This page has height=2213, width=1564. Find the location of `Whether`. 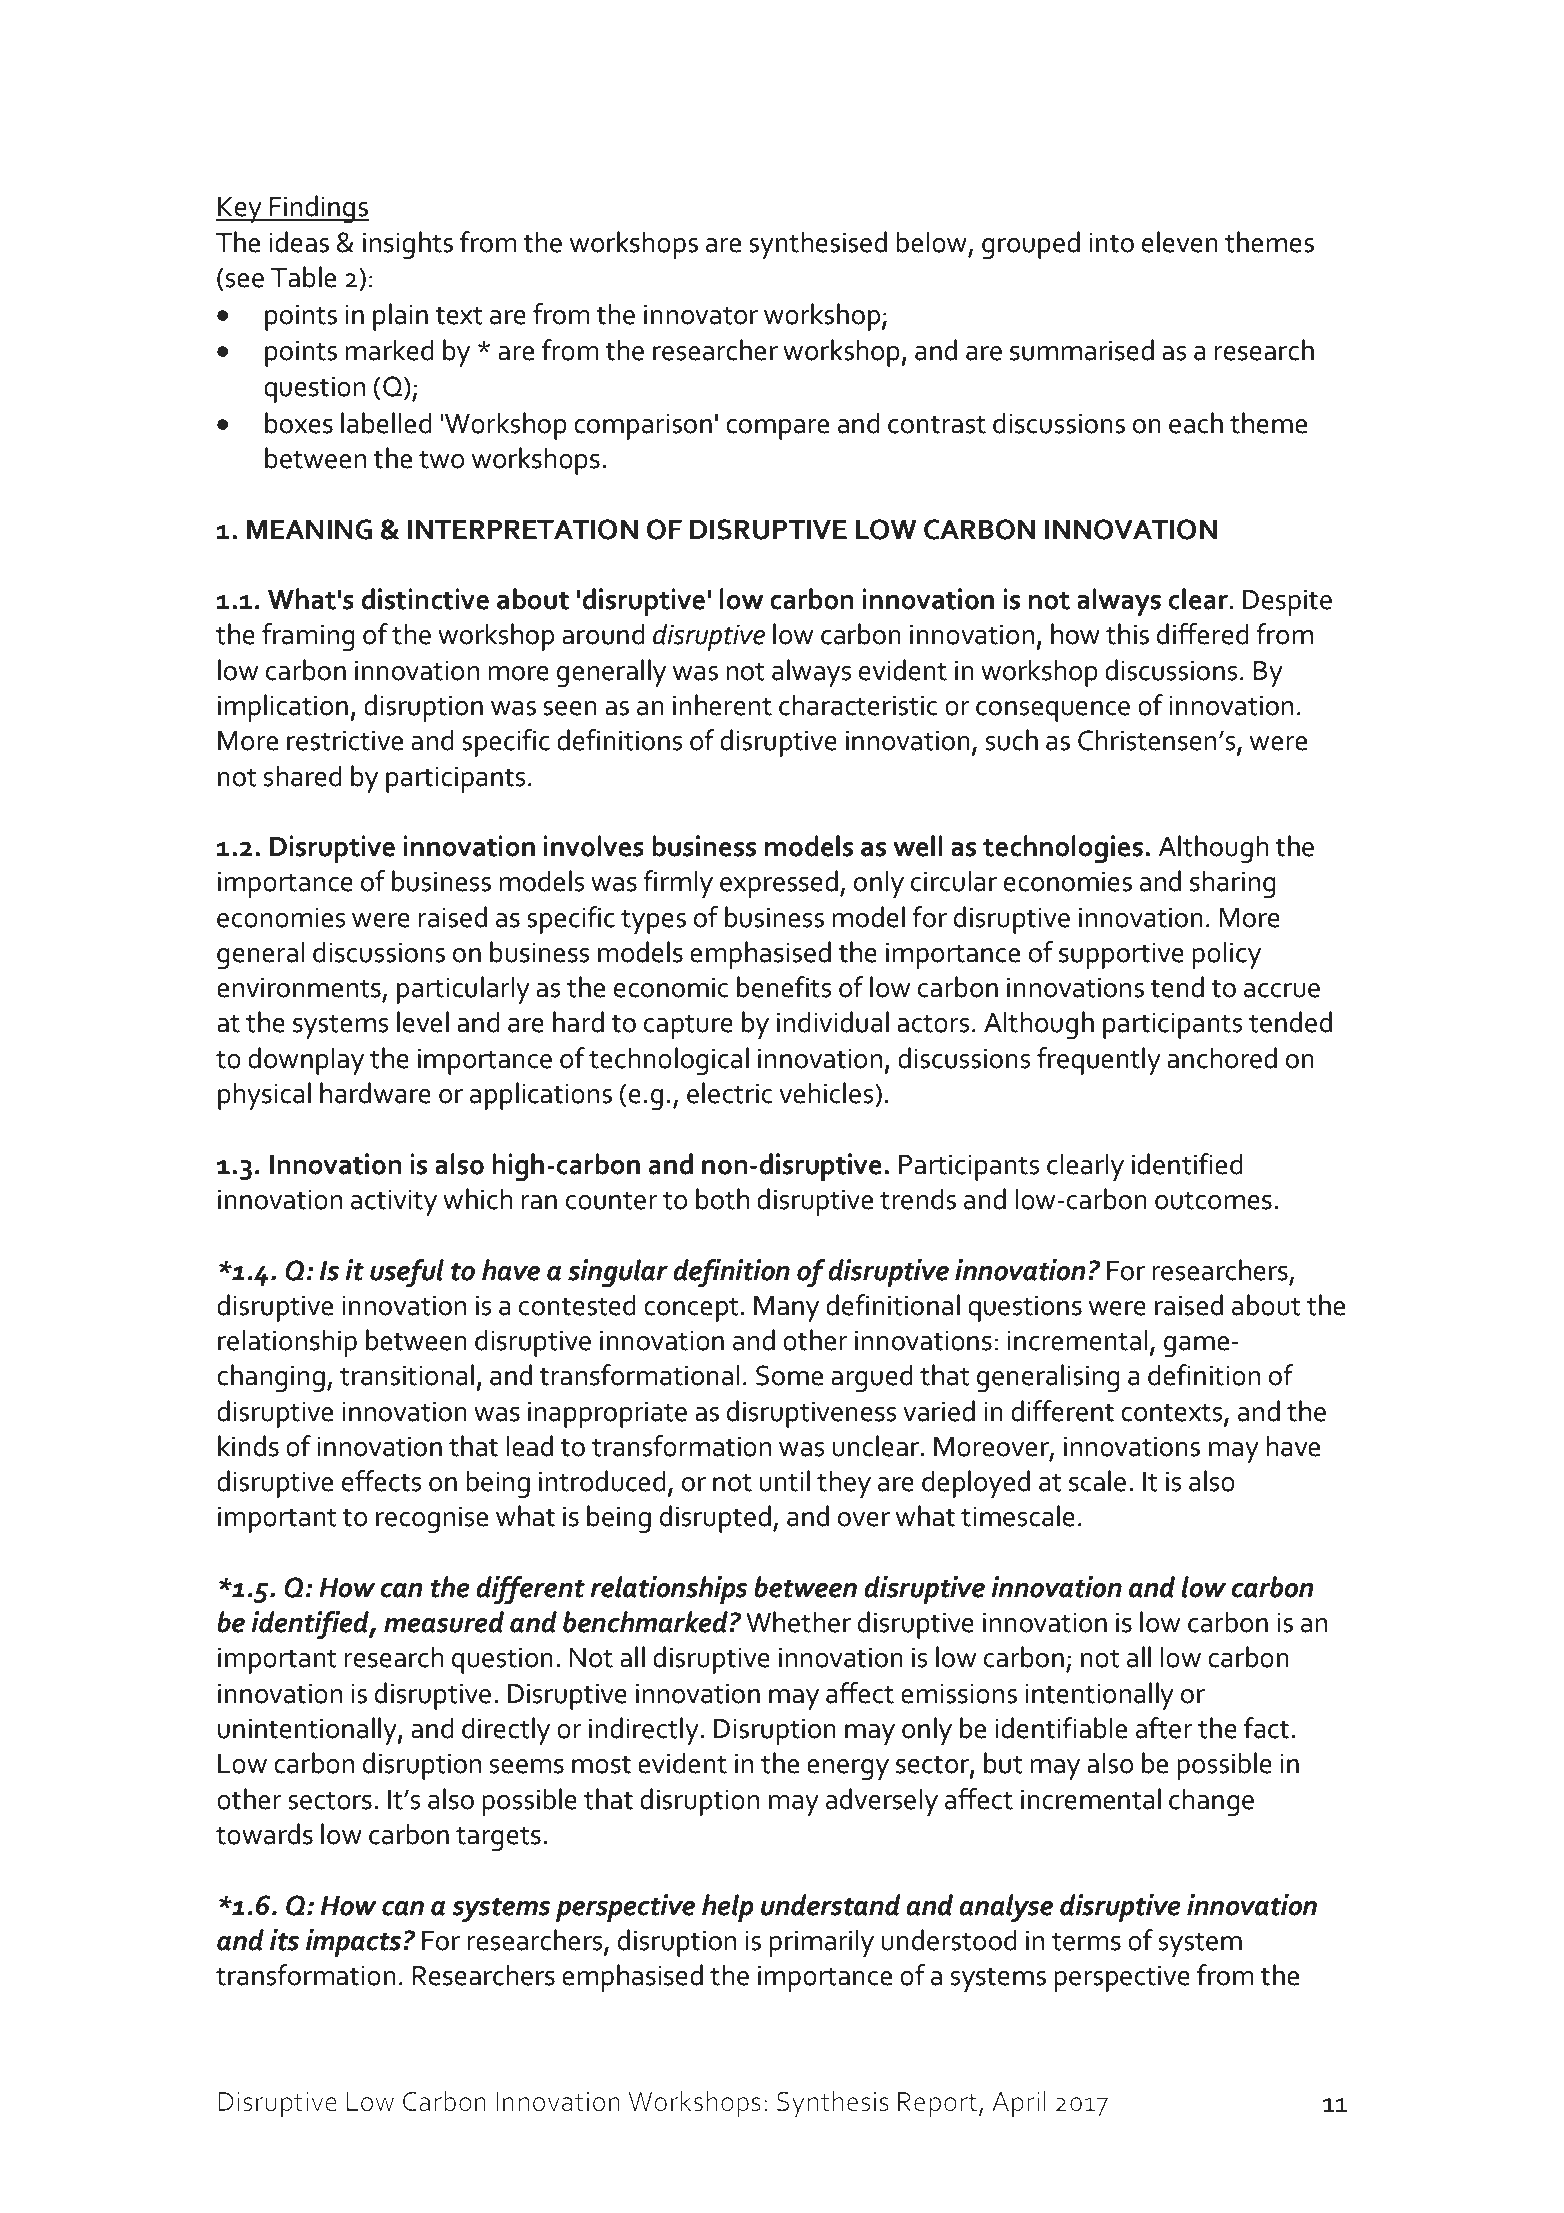

Whether is located at coordinates (798, 1622).
